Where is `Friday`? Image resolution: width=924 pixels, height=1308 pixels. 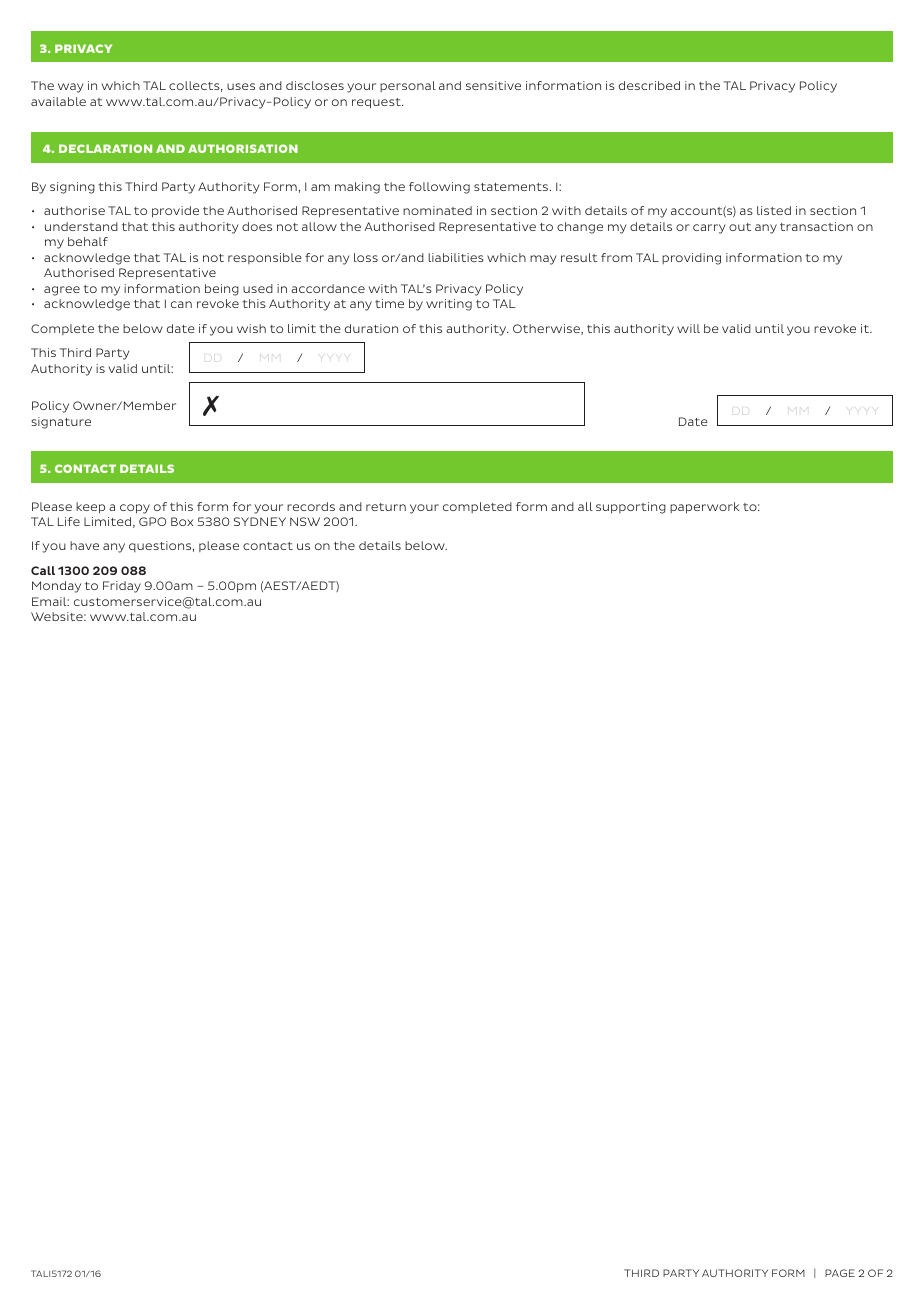
Friday is located at coordinates (122, 587).
